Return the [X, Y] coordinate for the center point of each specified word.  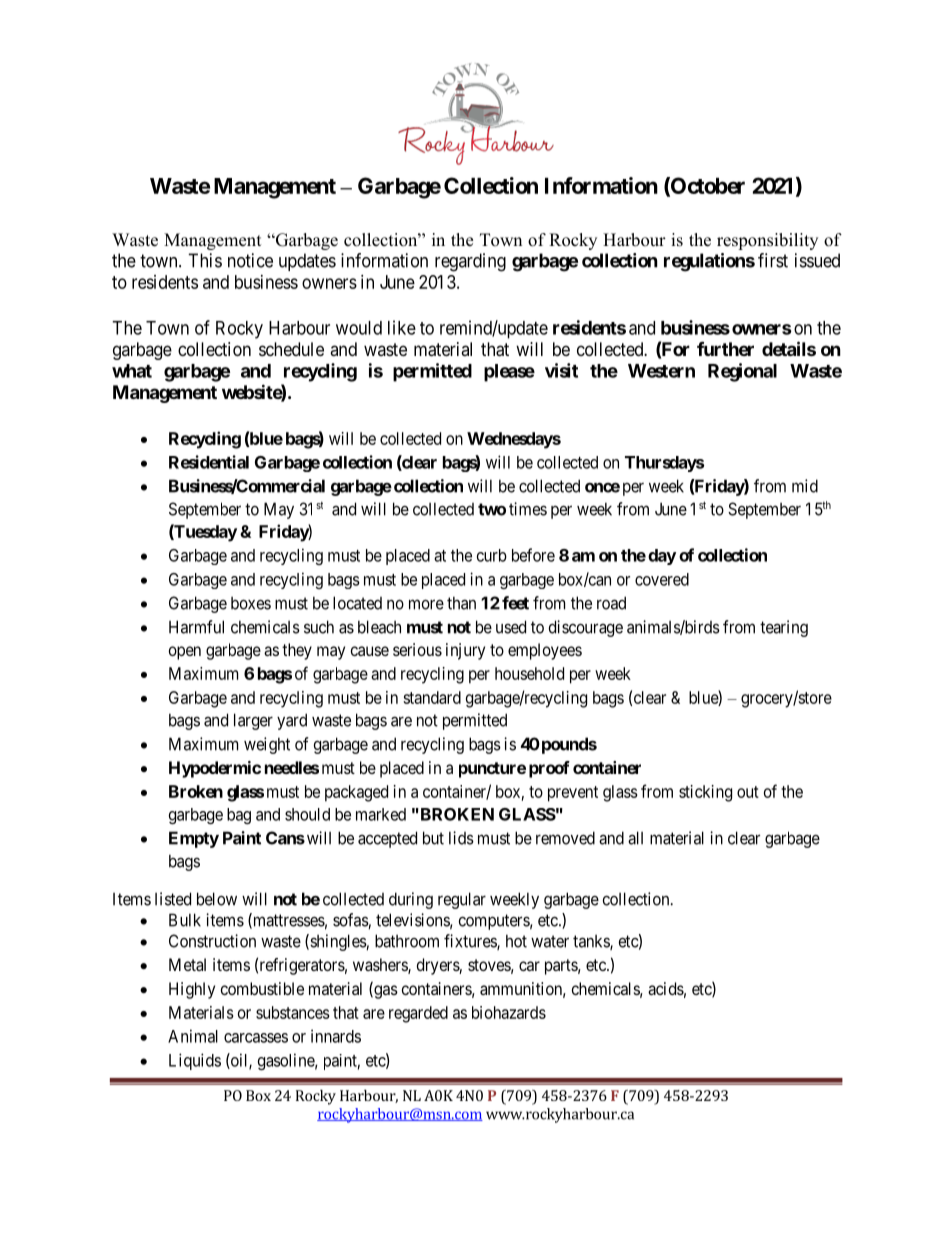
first [773, 260]
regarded [418, 1014]
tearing [784, 628]
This [205, 260]
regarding [470, 262]
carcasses [256, 1038]
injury [465, 651]
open [185, 653]
